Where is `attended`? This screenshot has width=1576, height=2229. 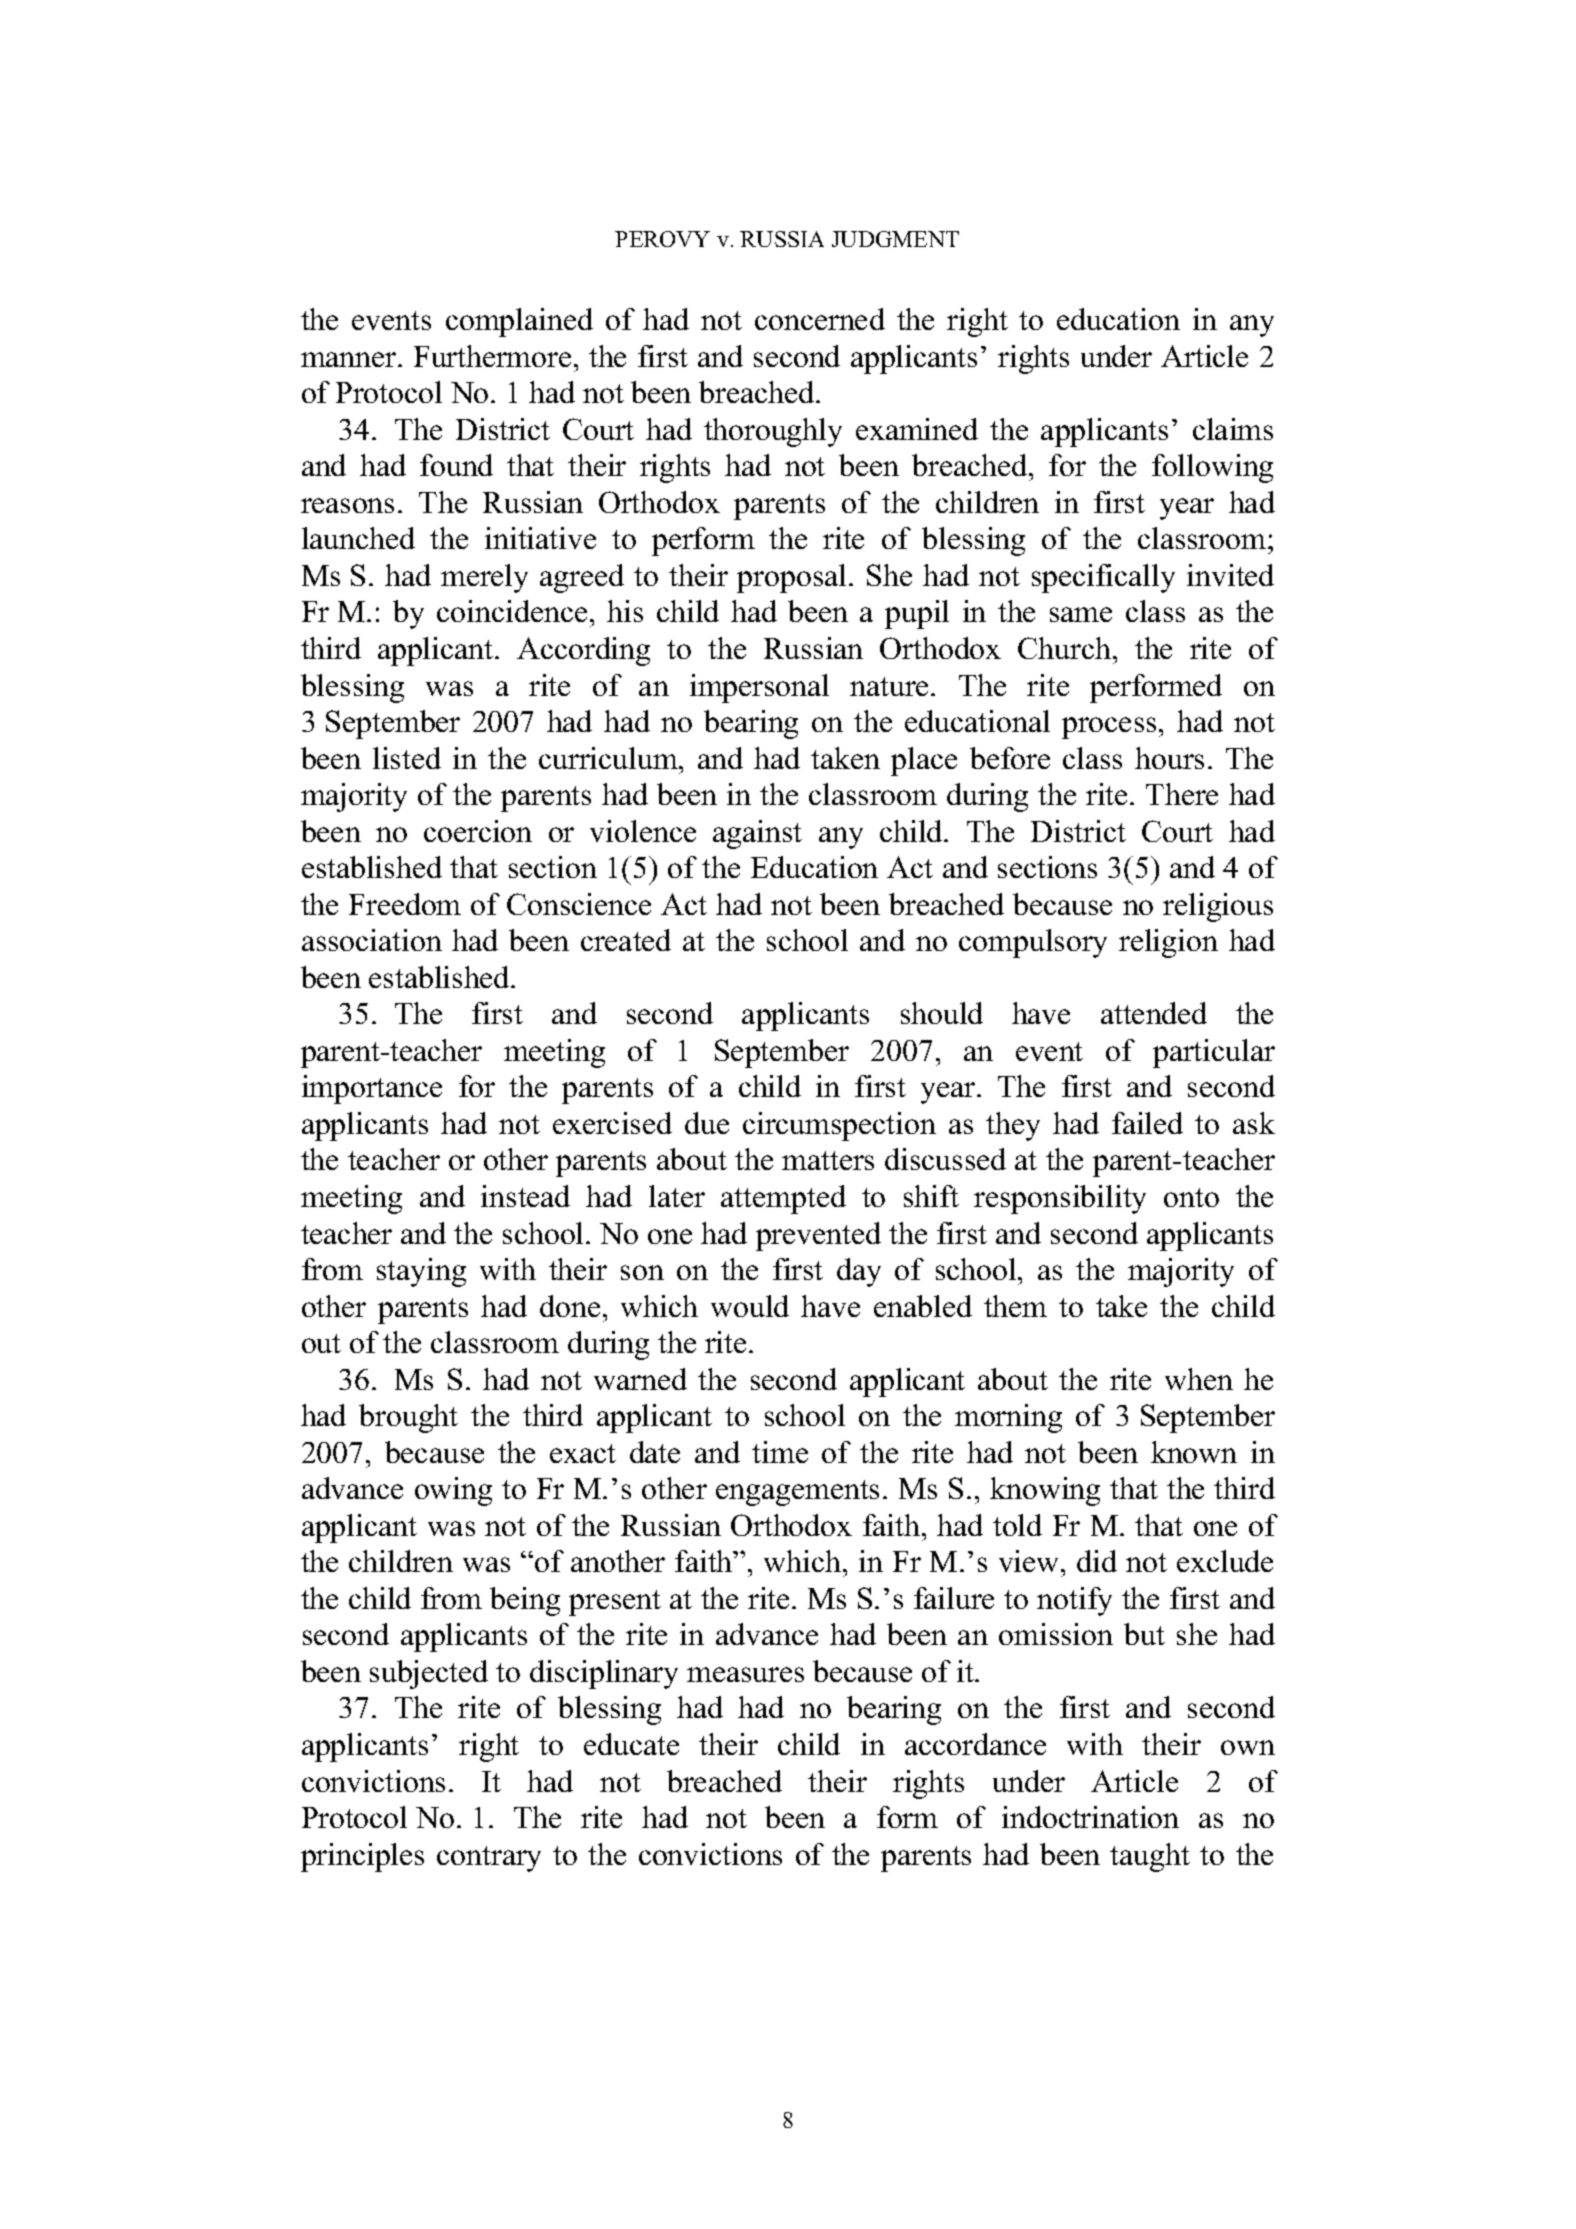 attended is located at coordinates (1154, 1013).
